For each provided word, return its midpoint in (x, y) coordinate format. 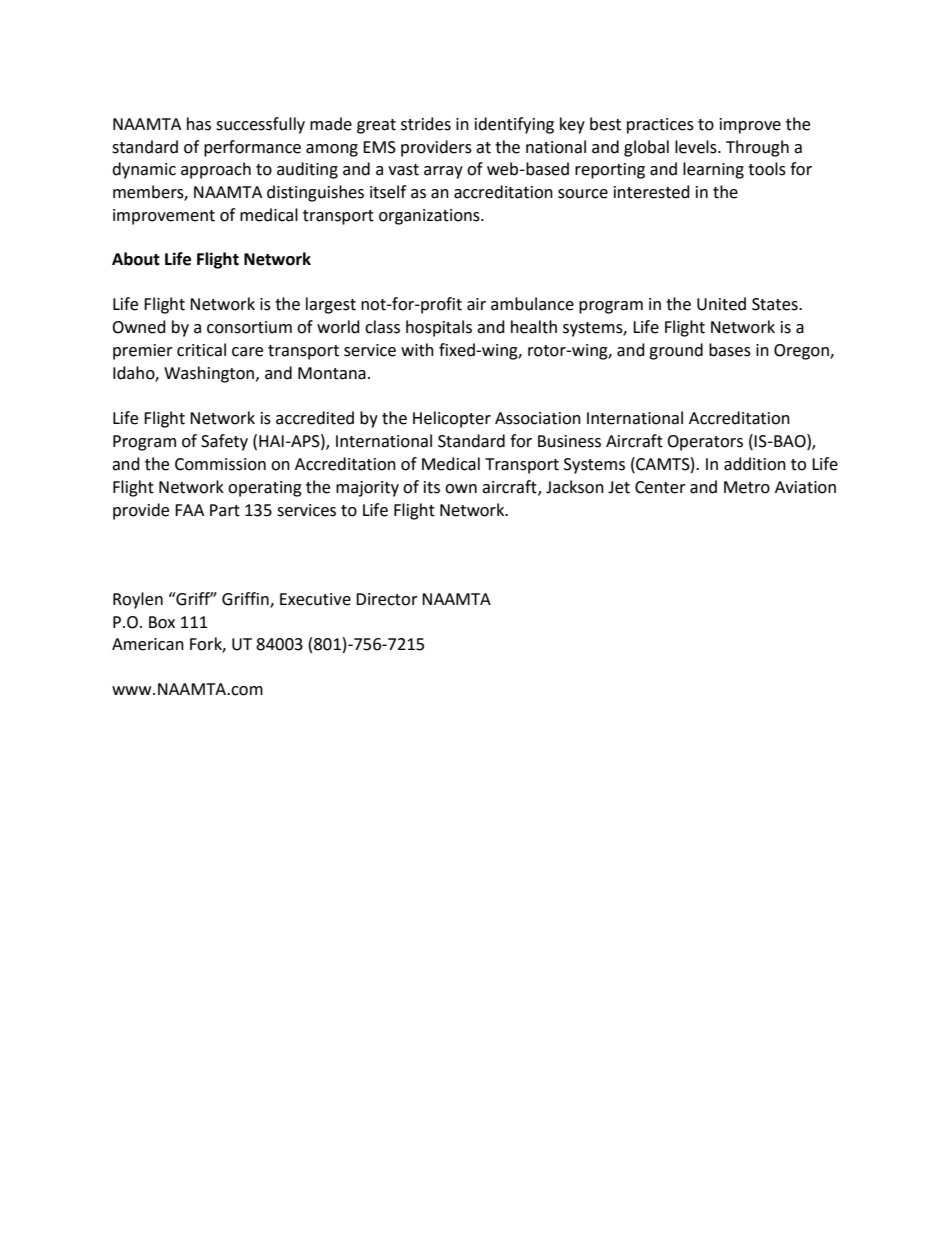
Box (162, 622)
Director (387, 599)
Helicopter (452, 419)
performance (252, 148)
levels (697, 147)
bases (730, 350)
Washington (209, 374)
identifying (514, 125)
